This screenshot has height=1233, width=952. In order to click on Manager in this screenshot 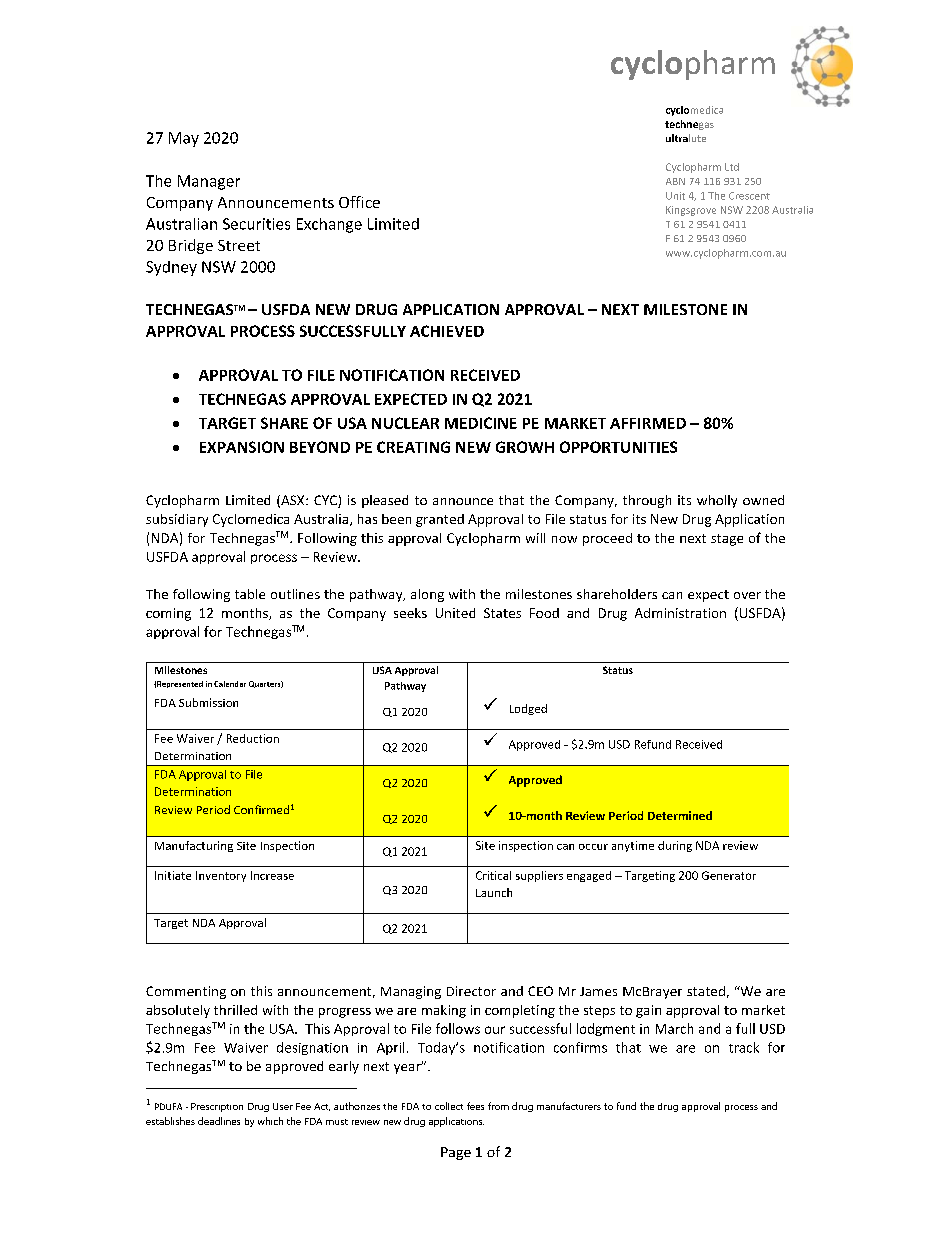, I will do `click(209, 182)`.
